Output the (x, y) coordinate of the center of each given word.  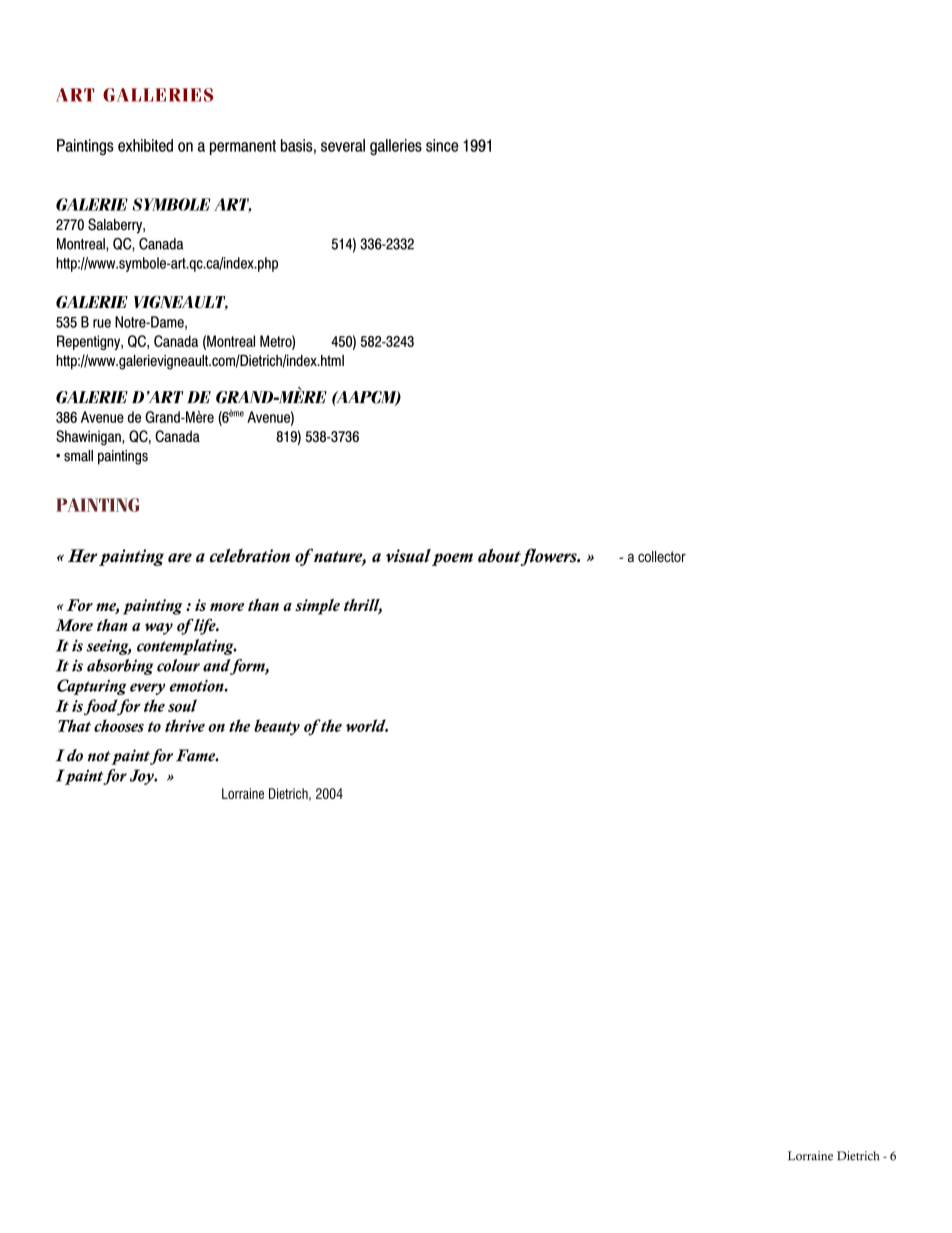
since (442, 145)
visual (408, 556)
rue (102, 323)
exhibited (145, 145)
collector (662, 556)
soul (182, 705)
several (343, 145)
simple (317, 606)
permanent (243, 147)
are (180, 558)
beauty (277, 727)
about (500, 557)
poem (452, 559)
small (78, 456)
